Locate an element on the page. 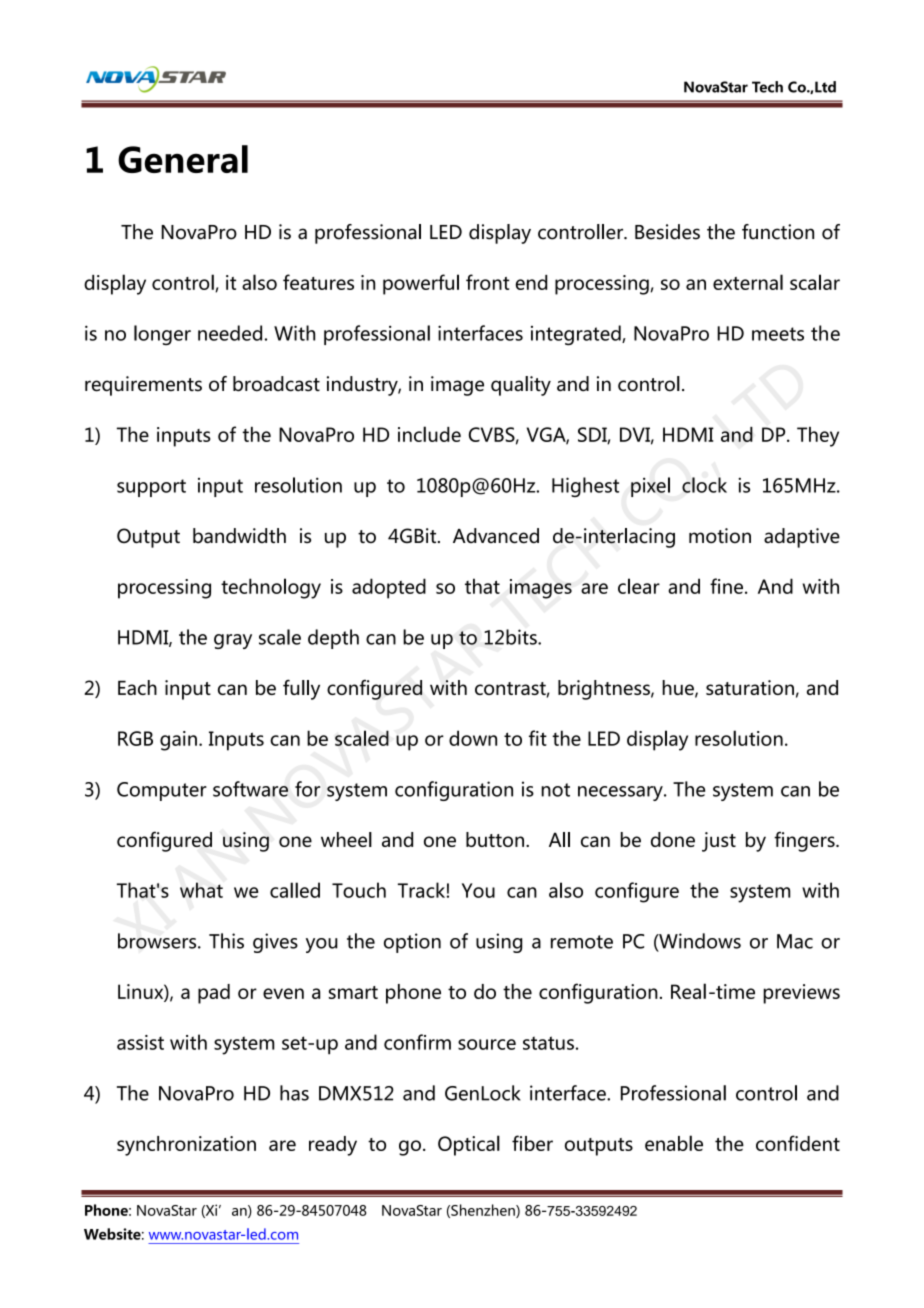 The width and height of the image is (924, 1308). down is located at coordinates (473, 738).
